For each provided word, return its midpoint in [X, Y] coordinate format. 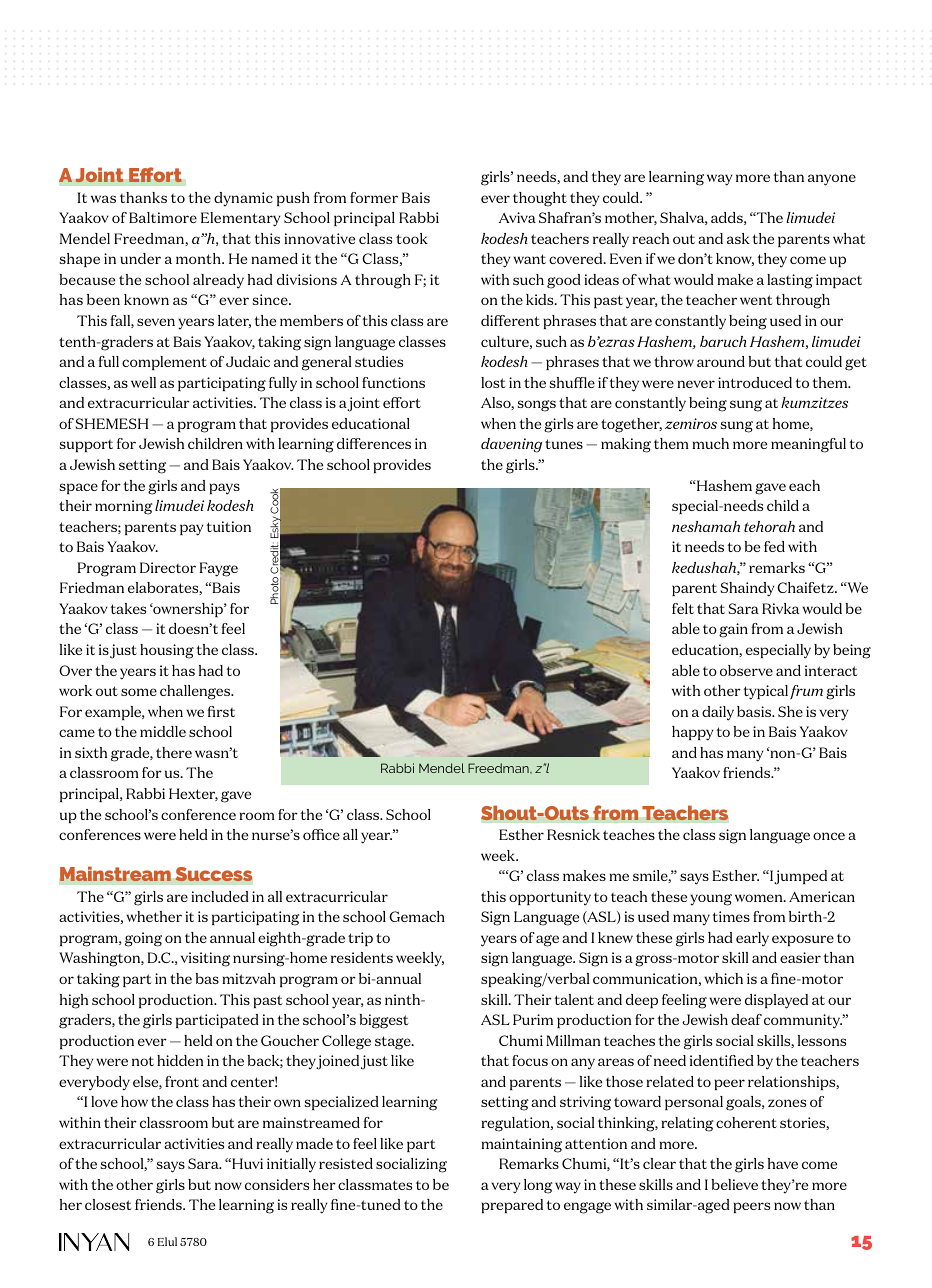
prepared [512, 1206]
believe [735, 1184]
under [140, 258]
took [412, 238]
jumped [800, 877]
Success [214, 874]
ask [738, 238]
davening [511, 445]
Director [168, 567]
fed [774, 546]
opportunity [550, 898]
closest [108, 1204]
